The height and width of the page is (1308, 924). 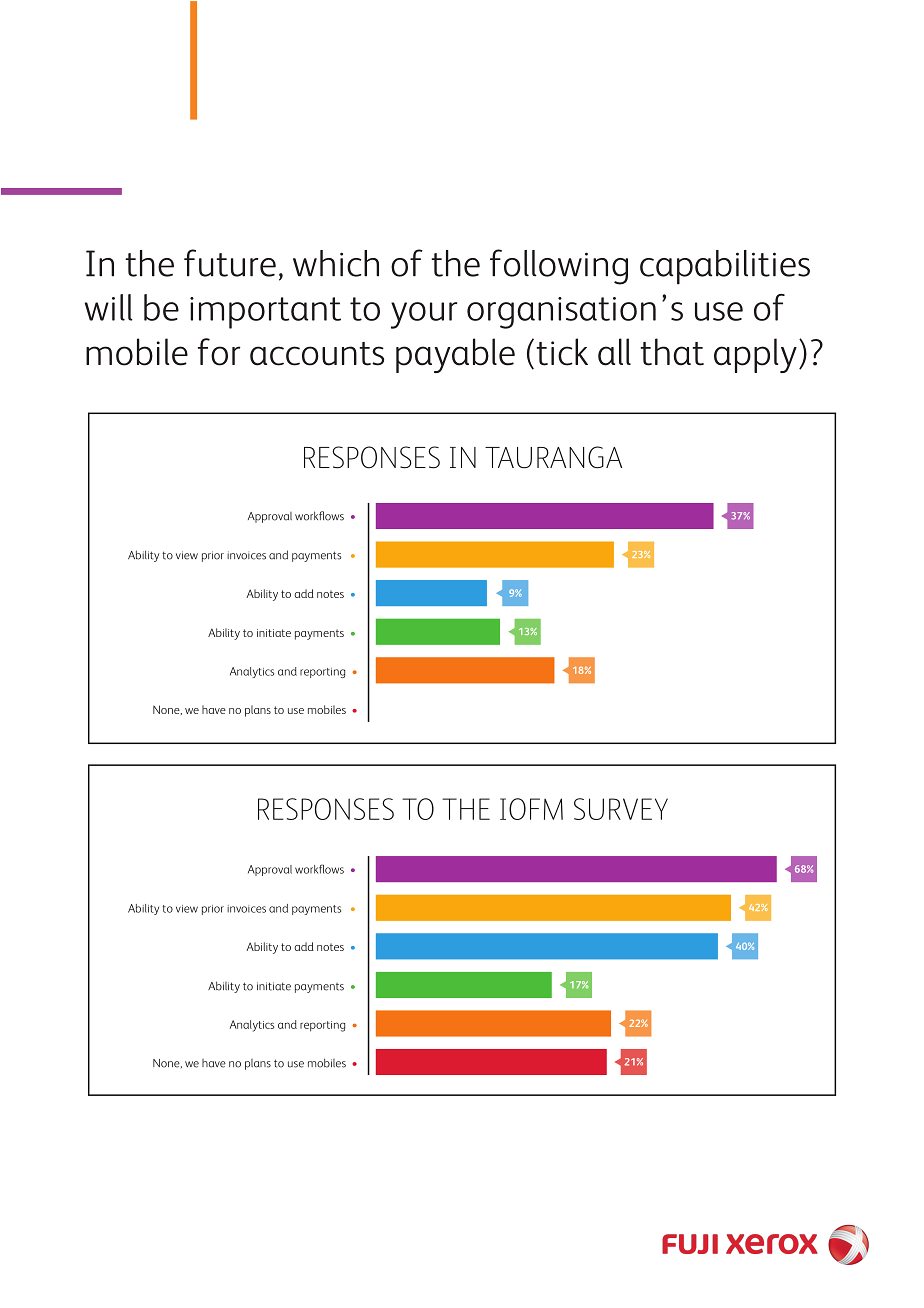 What do you see at coordinates (455, 355) in the page?
I see `payable` at bounding box center [455, 355].
